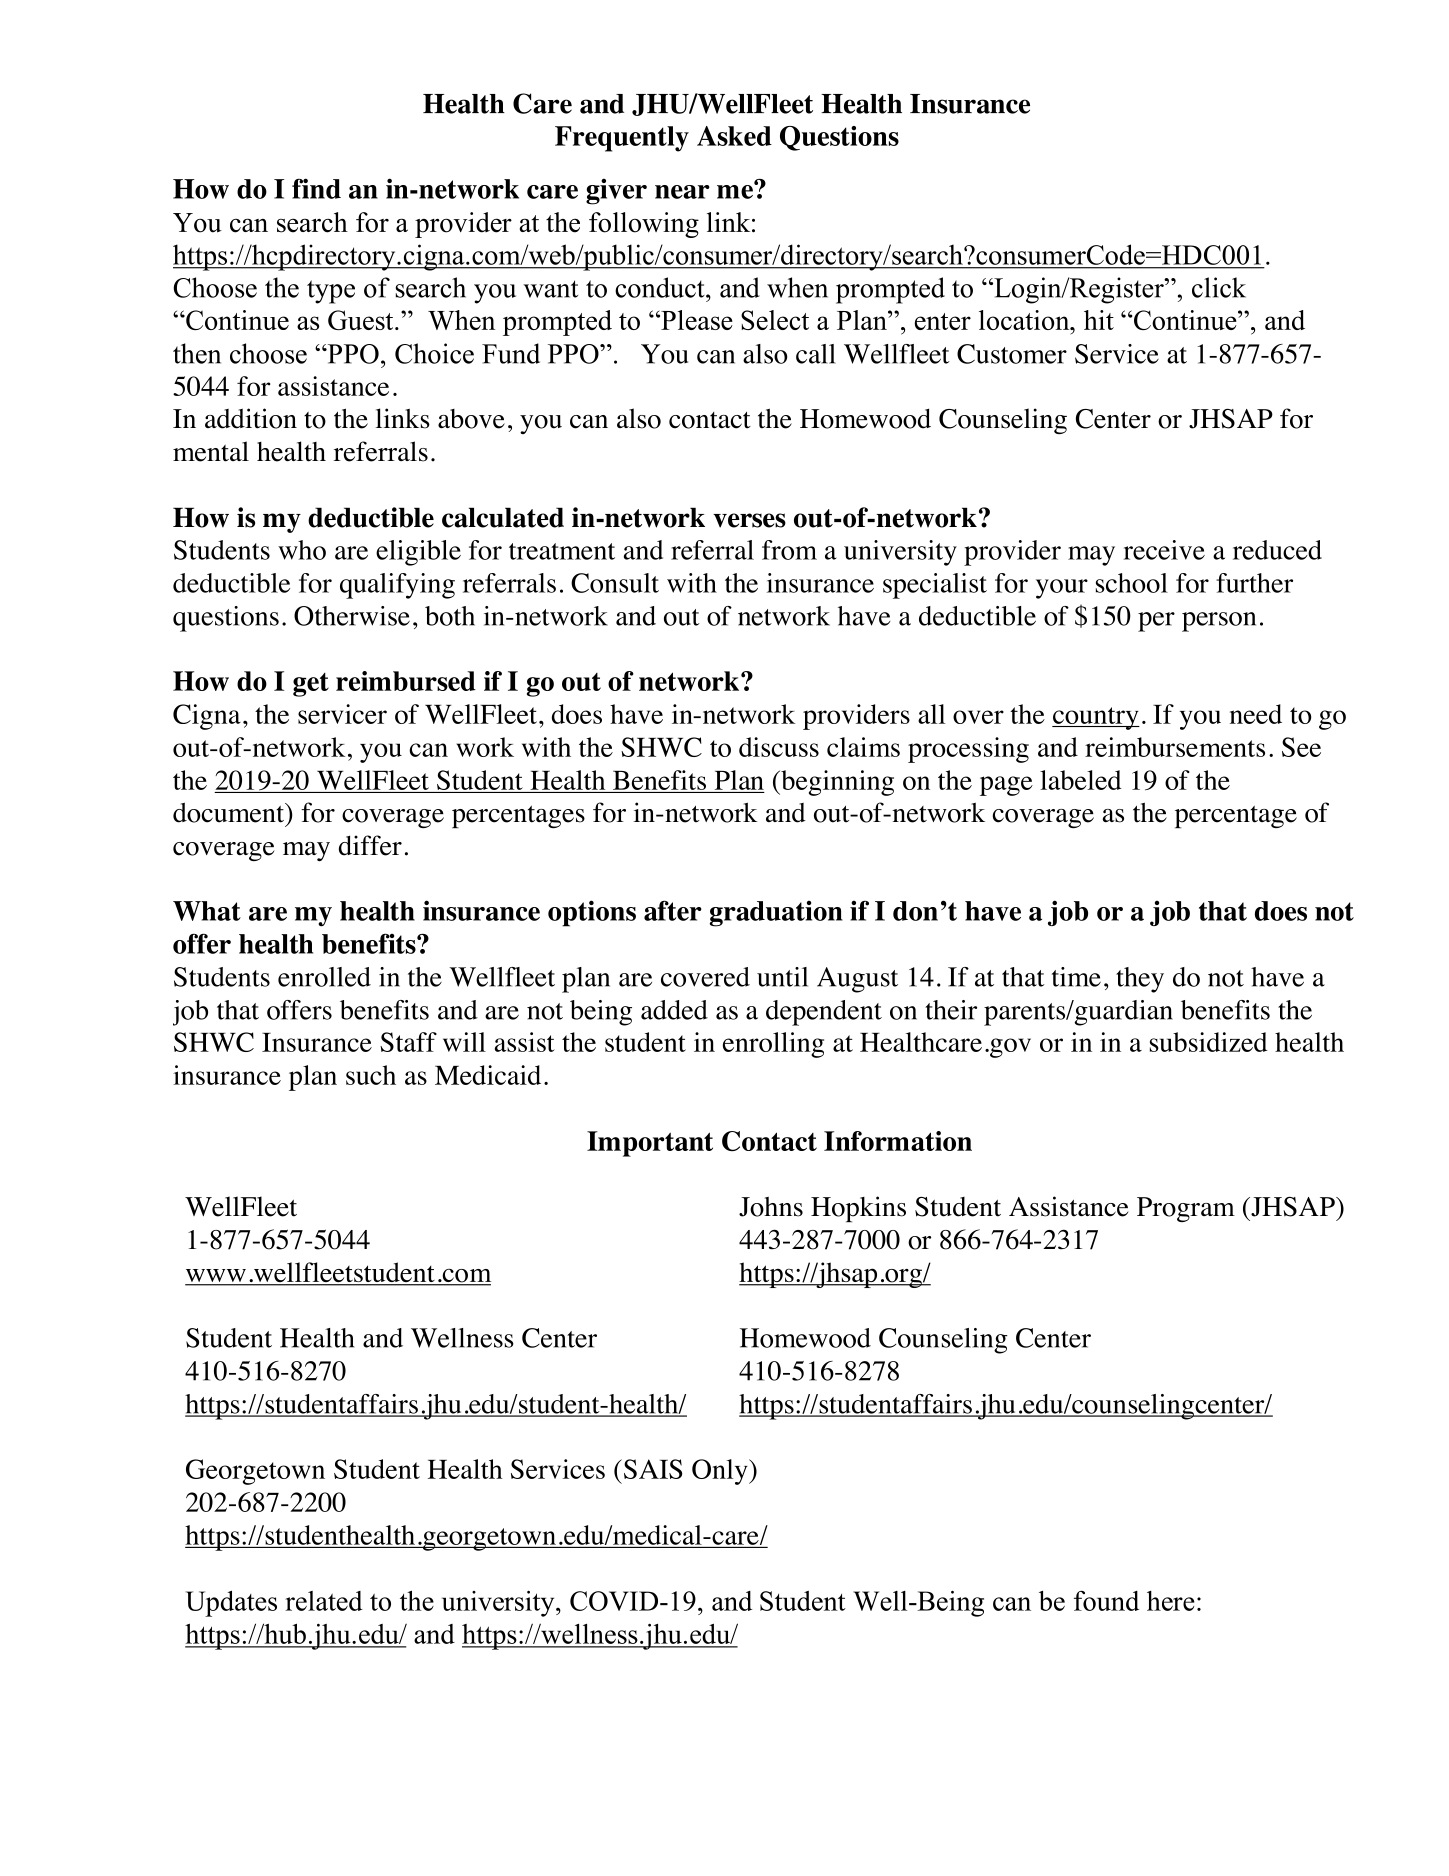 This screenshot has height=1876, width=1449. Describe the element at coordinates (1081, 780) in the screenshot. I see `labeled` at that location.
